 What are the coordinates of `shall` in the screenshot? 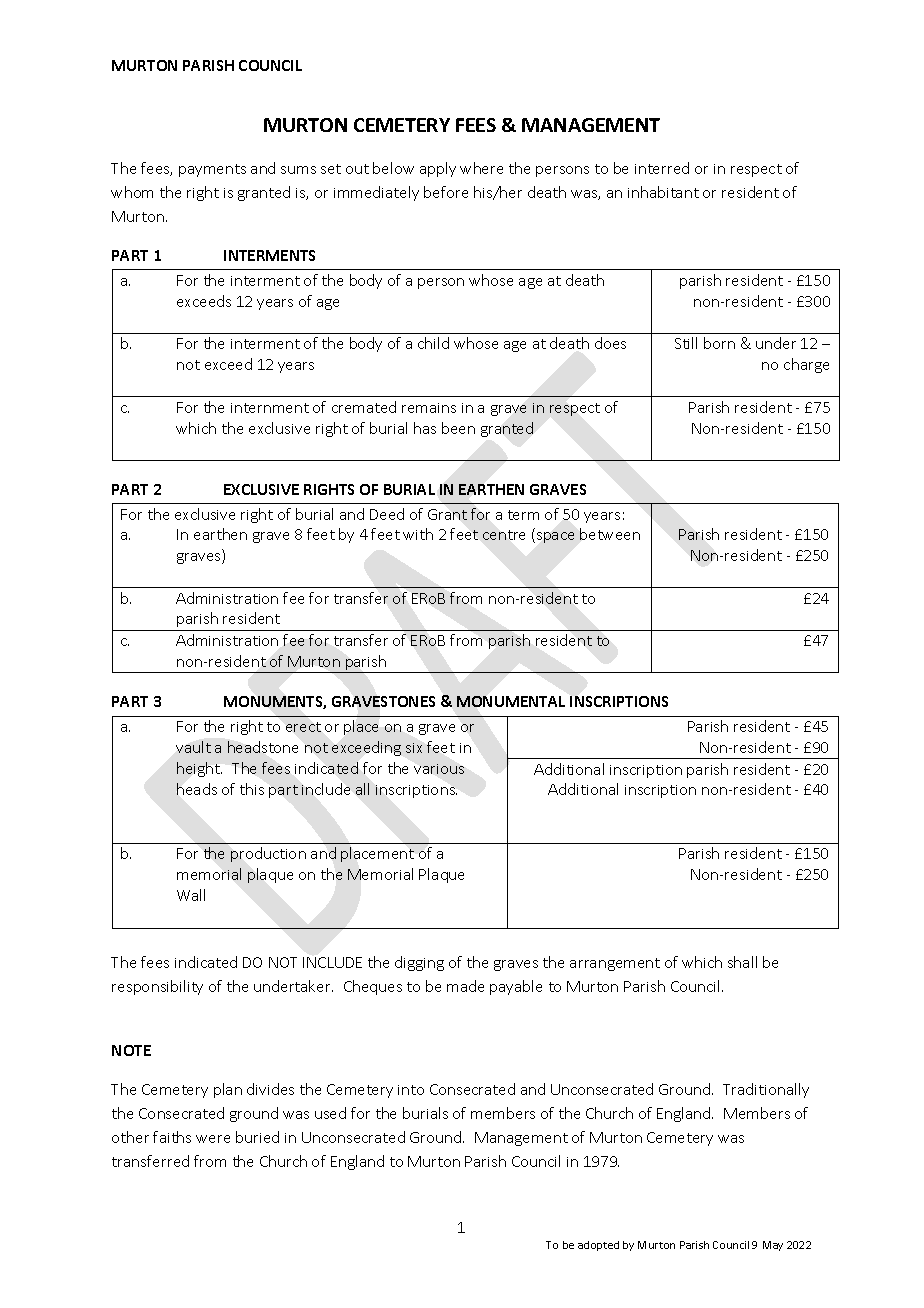 It's located at (742, 962).
